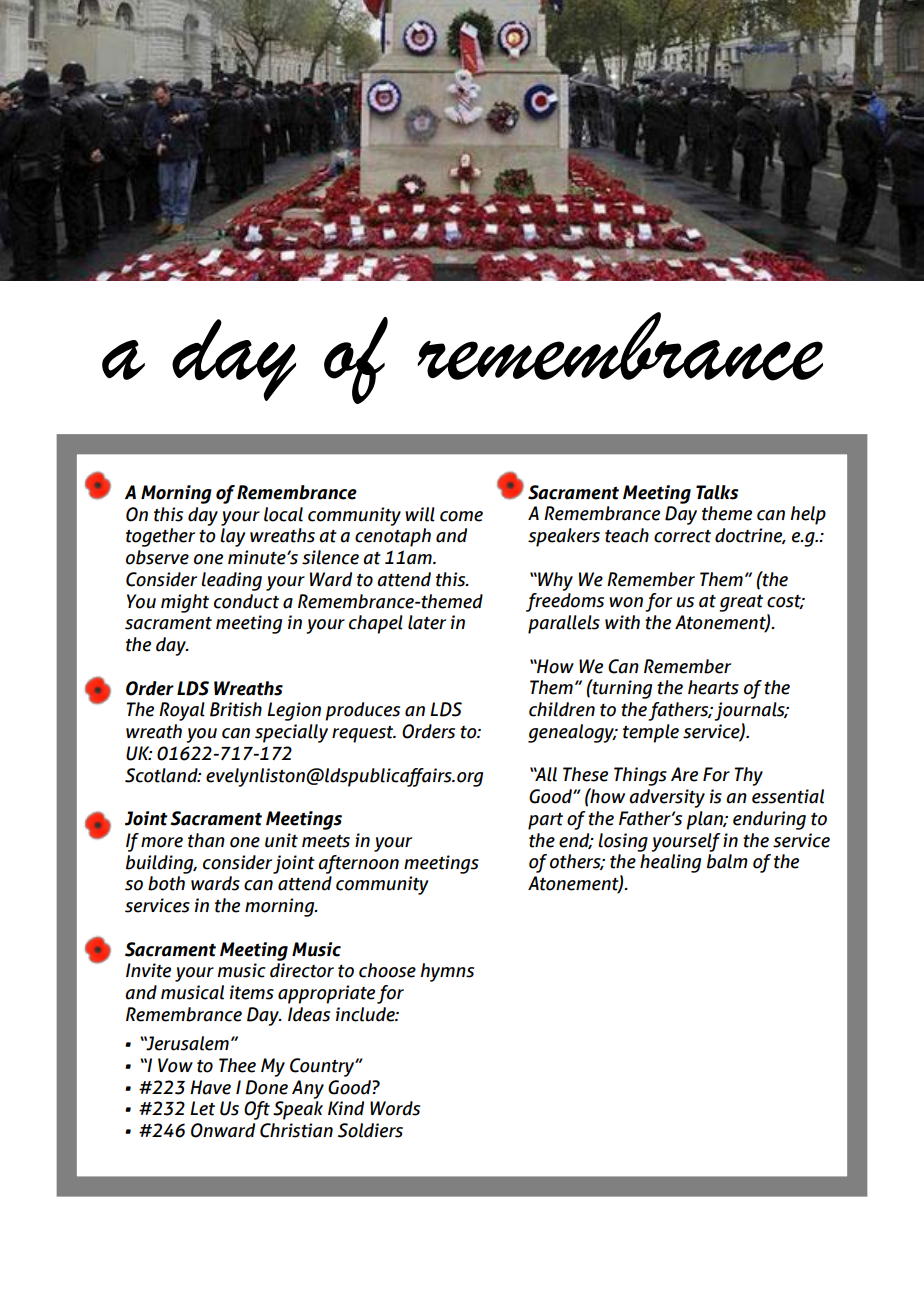 The height and width of the page is (1308, 924). Describe the element at coordinates (717, 492) in the page. I see `Talks` at that location.
